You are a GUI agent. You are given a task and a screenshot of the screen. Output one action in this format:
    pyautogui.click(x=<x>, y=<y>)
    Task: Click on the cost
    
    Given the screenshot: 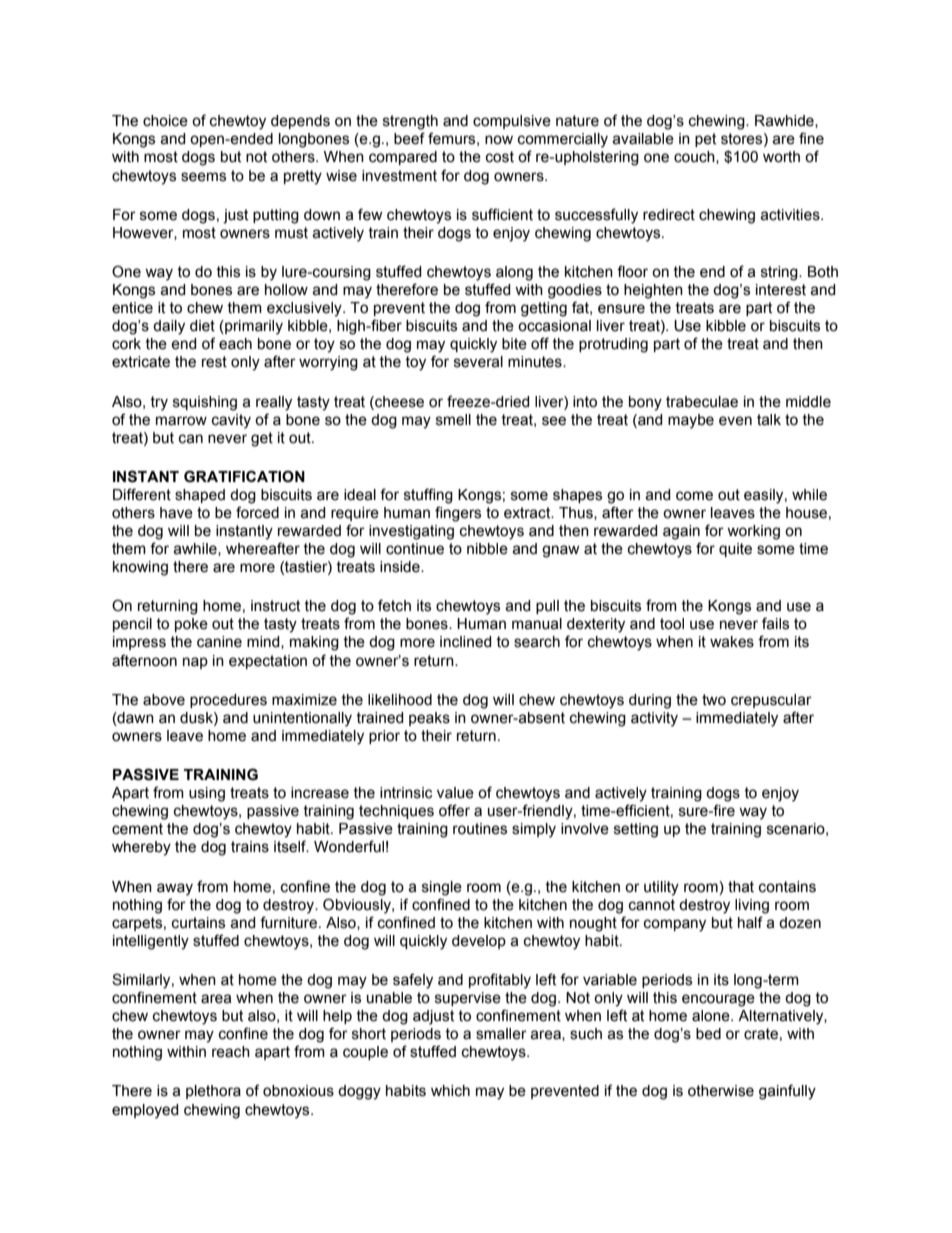 What is the action you would take?
    pyautogui.click(x=500, y=157)
